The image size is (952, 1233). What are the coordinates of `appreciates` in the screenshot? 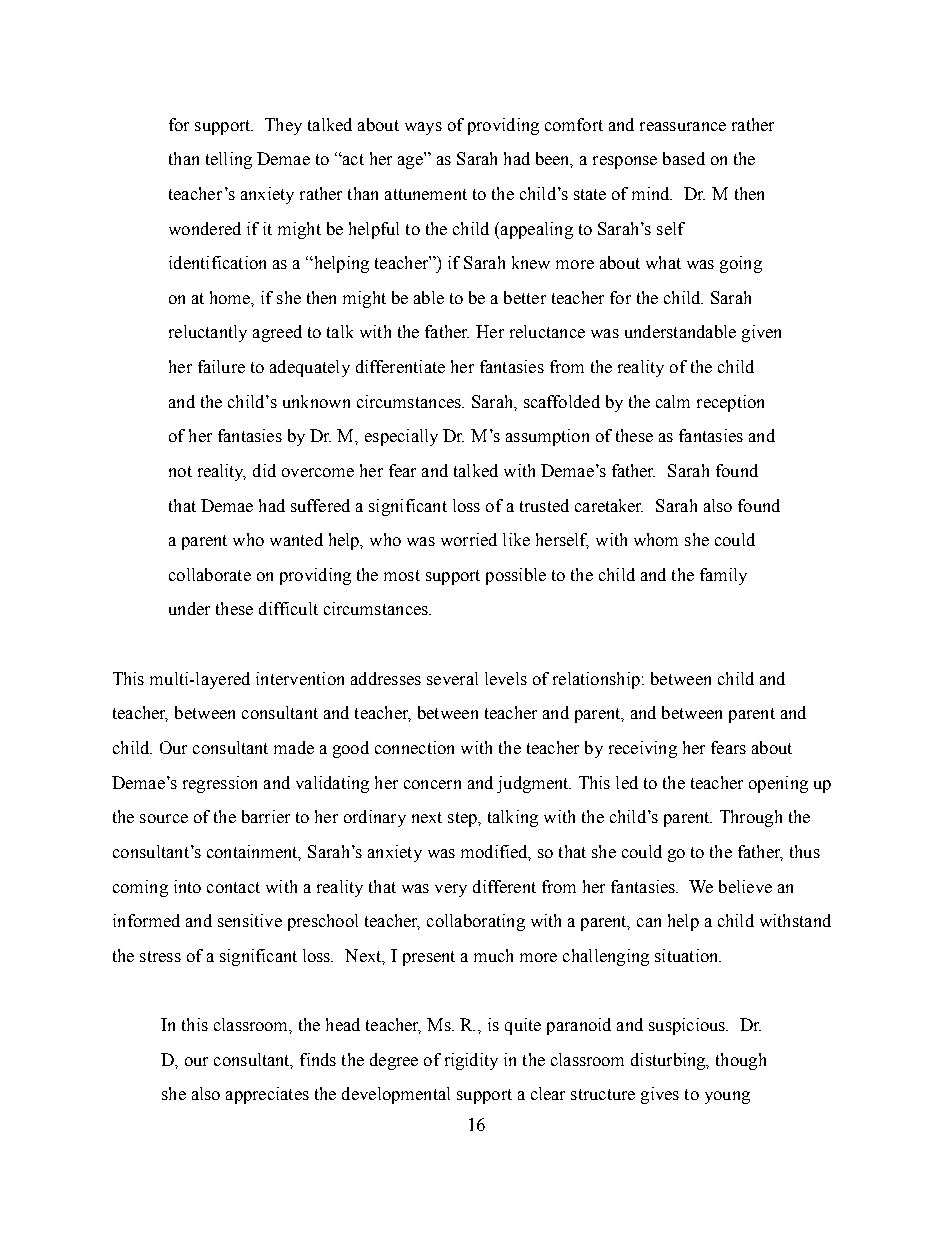 It's located at (267, 1095).
